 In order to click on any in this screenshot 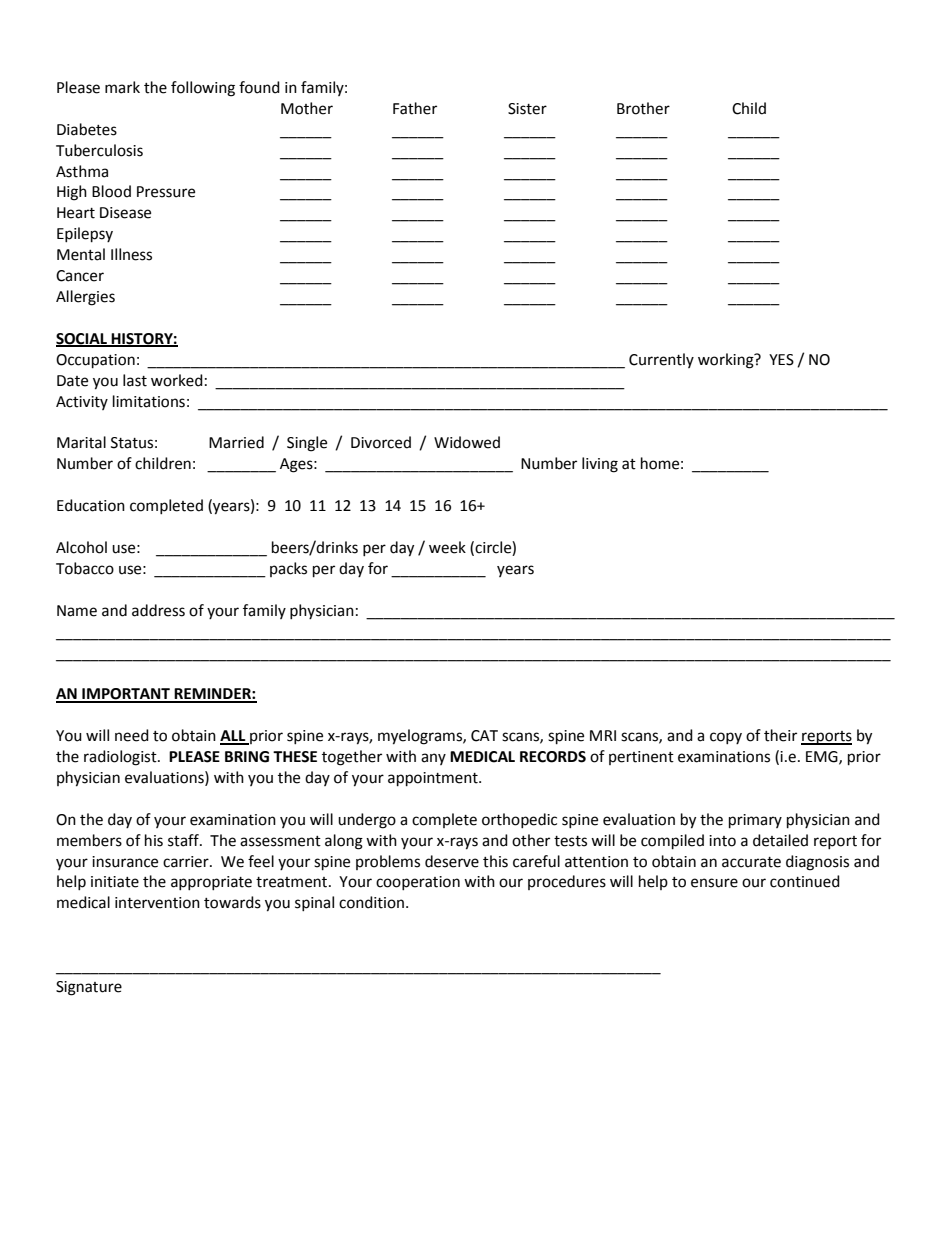, I will do `click(433, 759)`.
